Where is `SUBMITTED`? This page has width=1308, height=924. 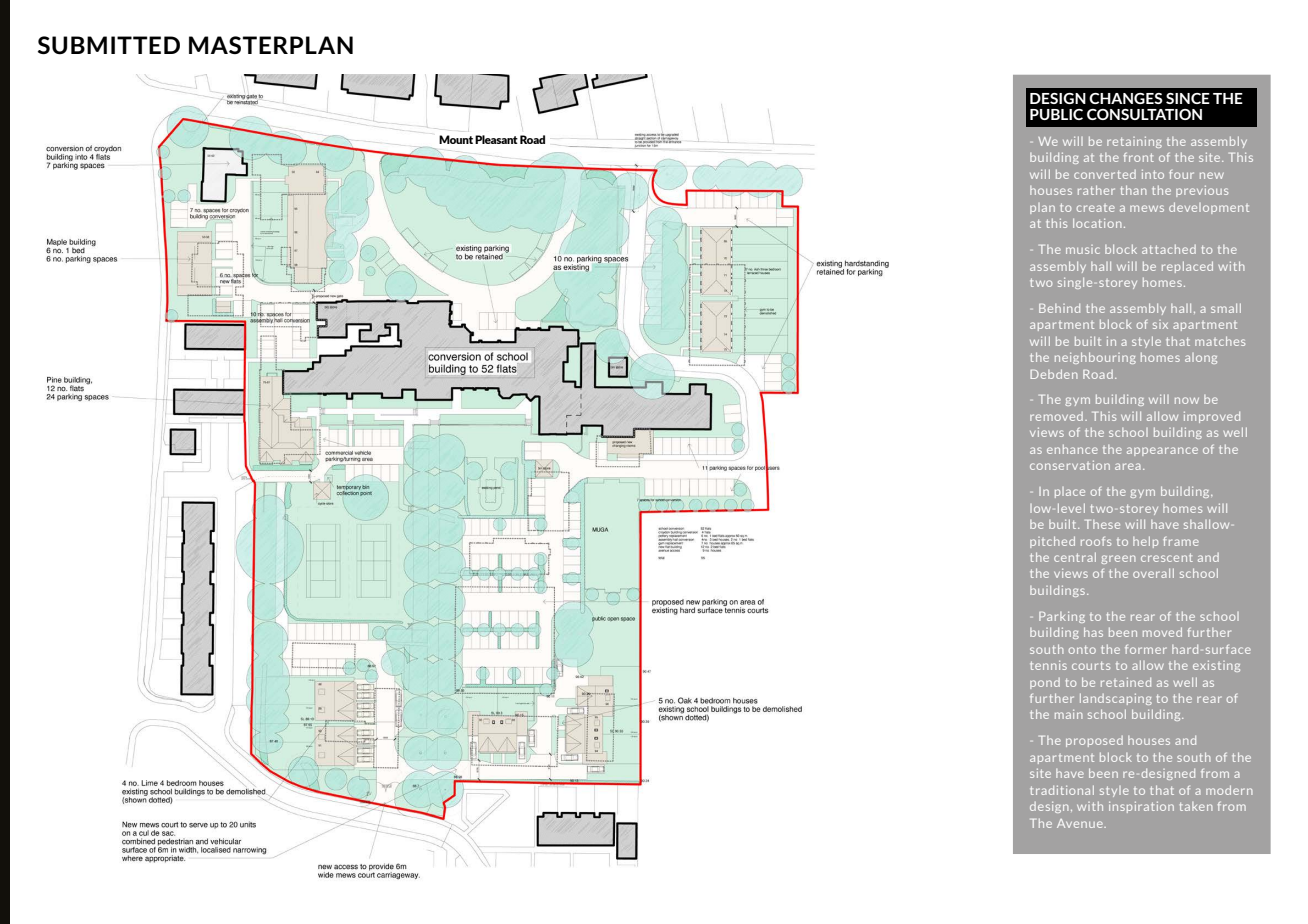 SUBMITTED is located at coordinates (109, 45).
